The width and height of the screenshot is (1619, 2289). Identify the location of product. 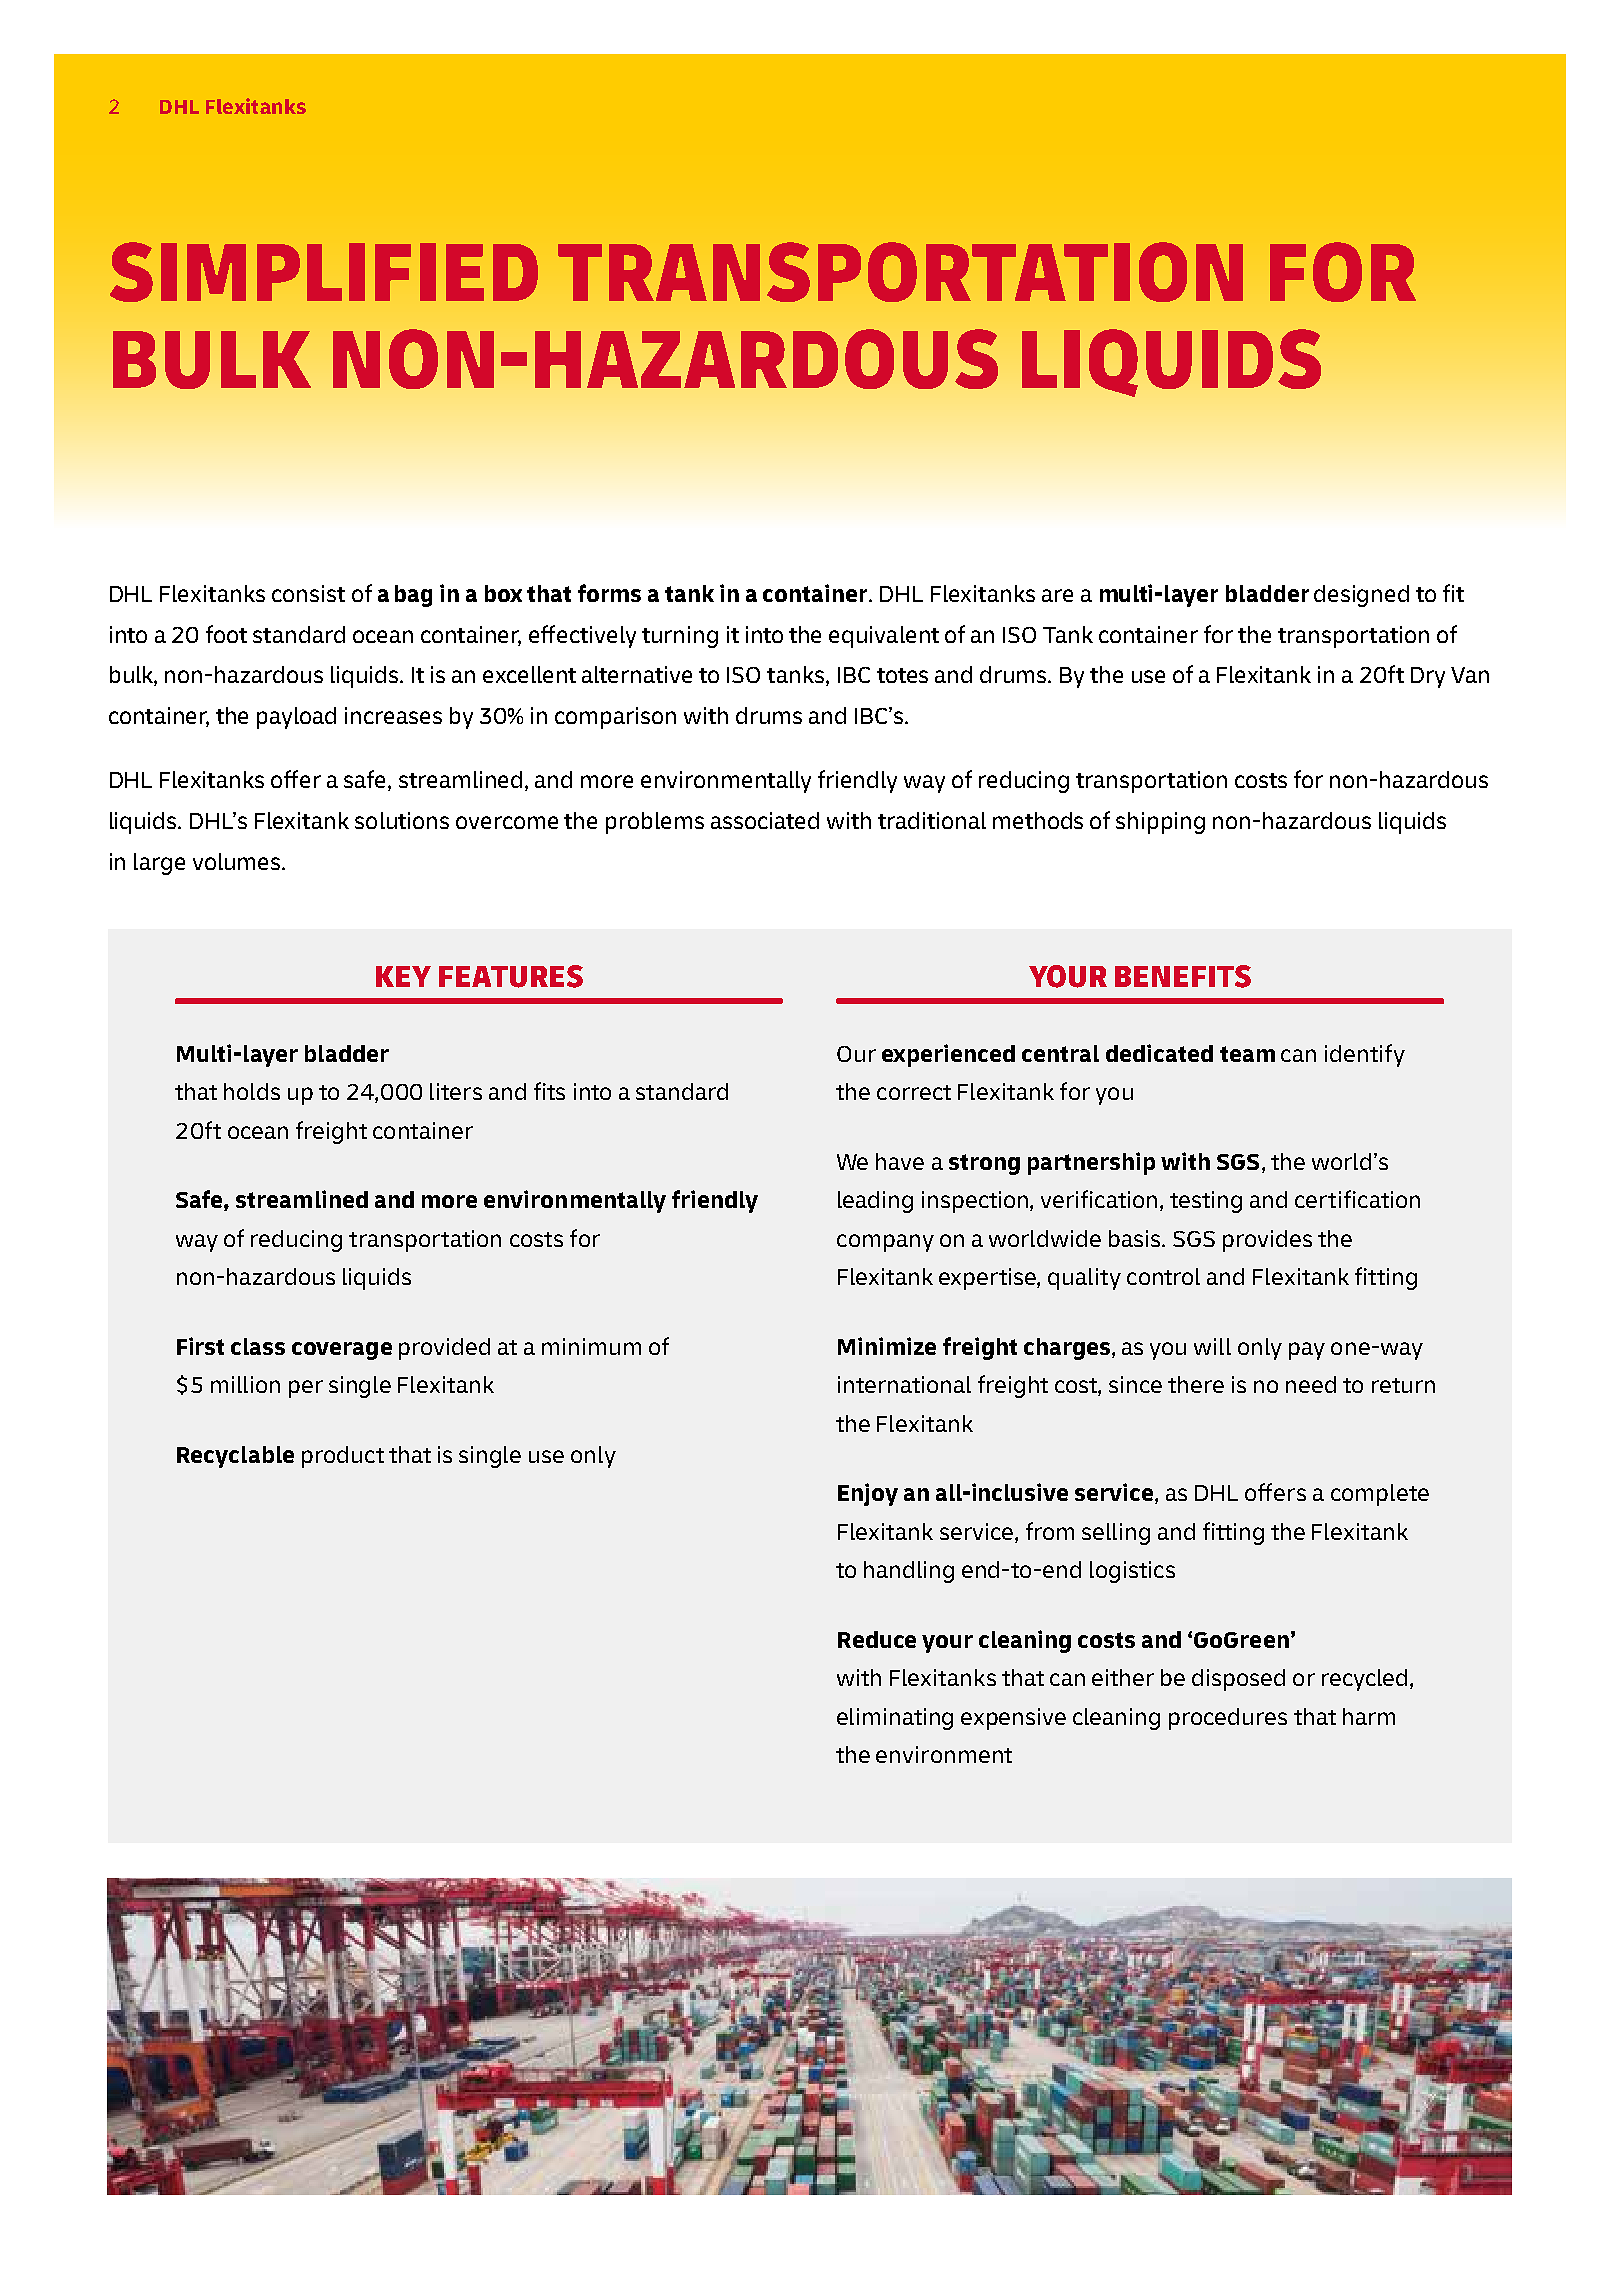
(343, 1457).
